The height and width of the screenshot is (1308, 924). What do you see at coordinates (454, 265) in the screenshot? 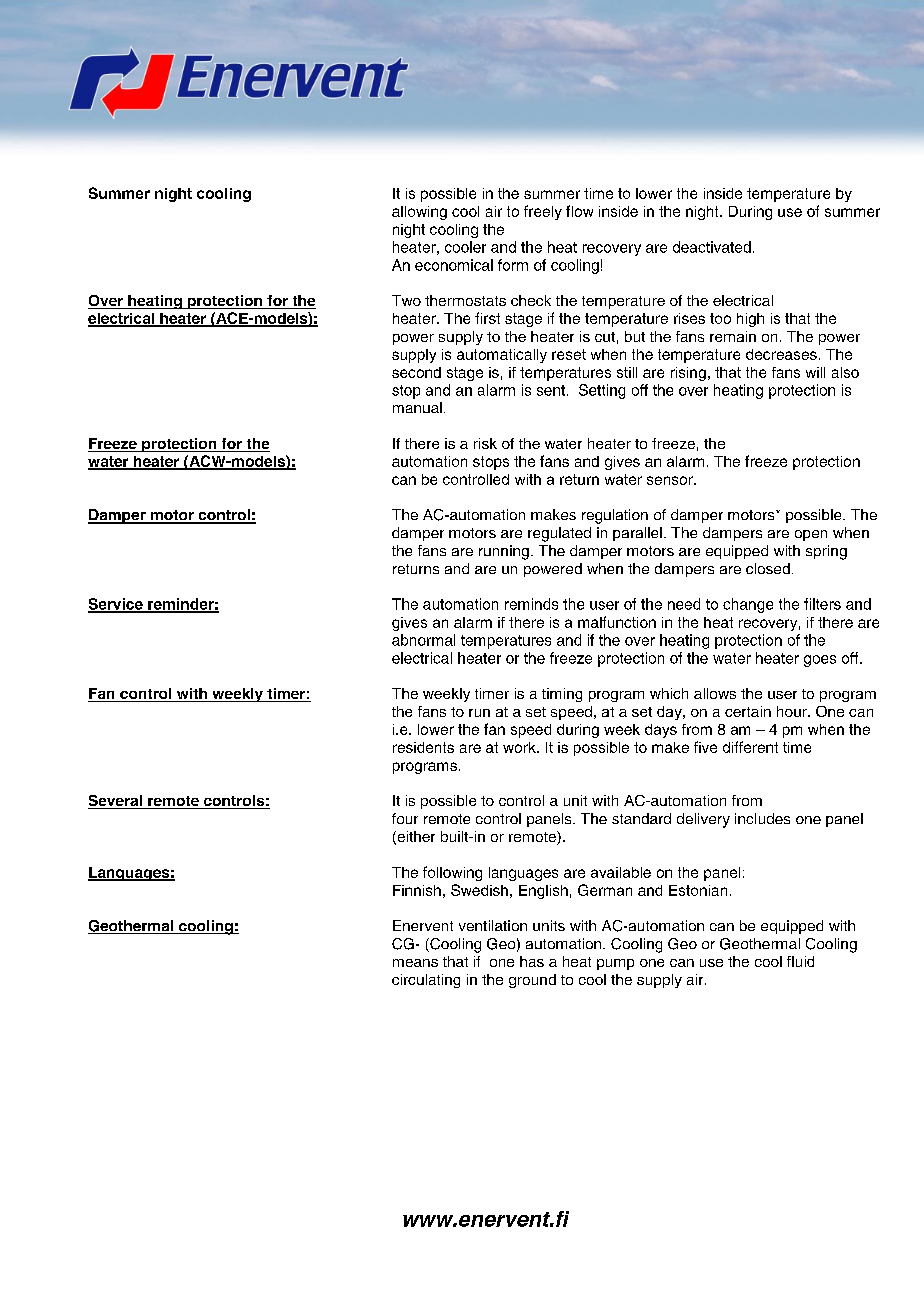
I see `economical` at bounding box center [454, 265].
